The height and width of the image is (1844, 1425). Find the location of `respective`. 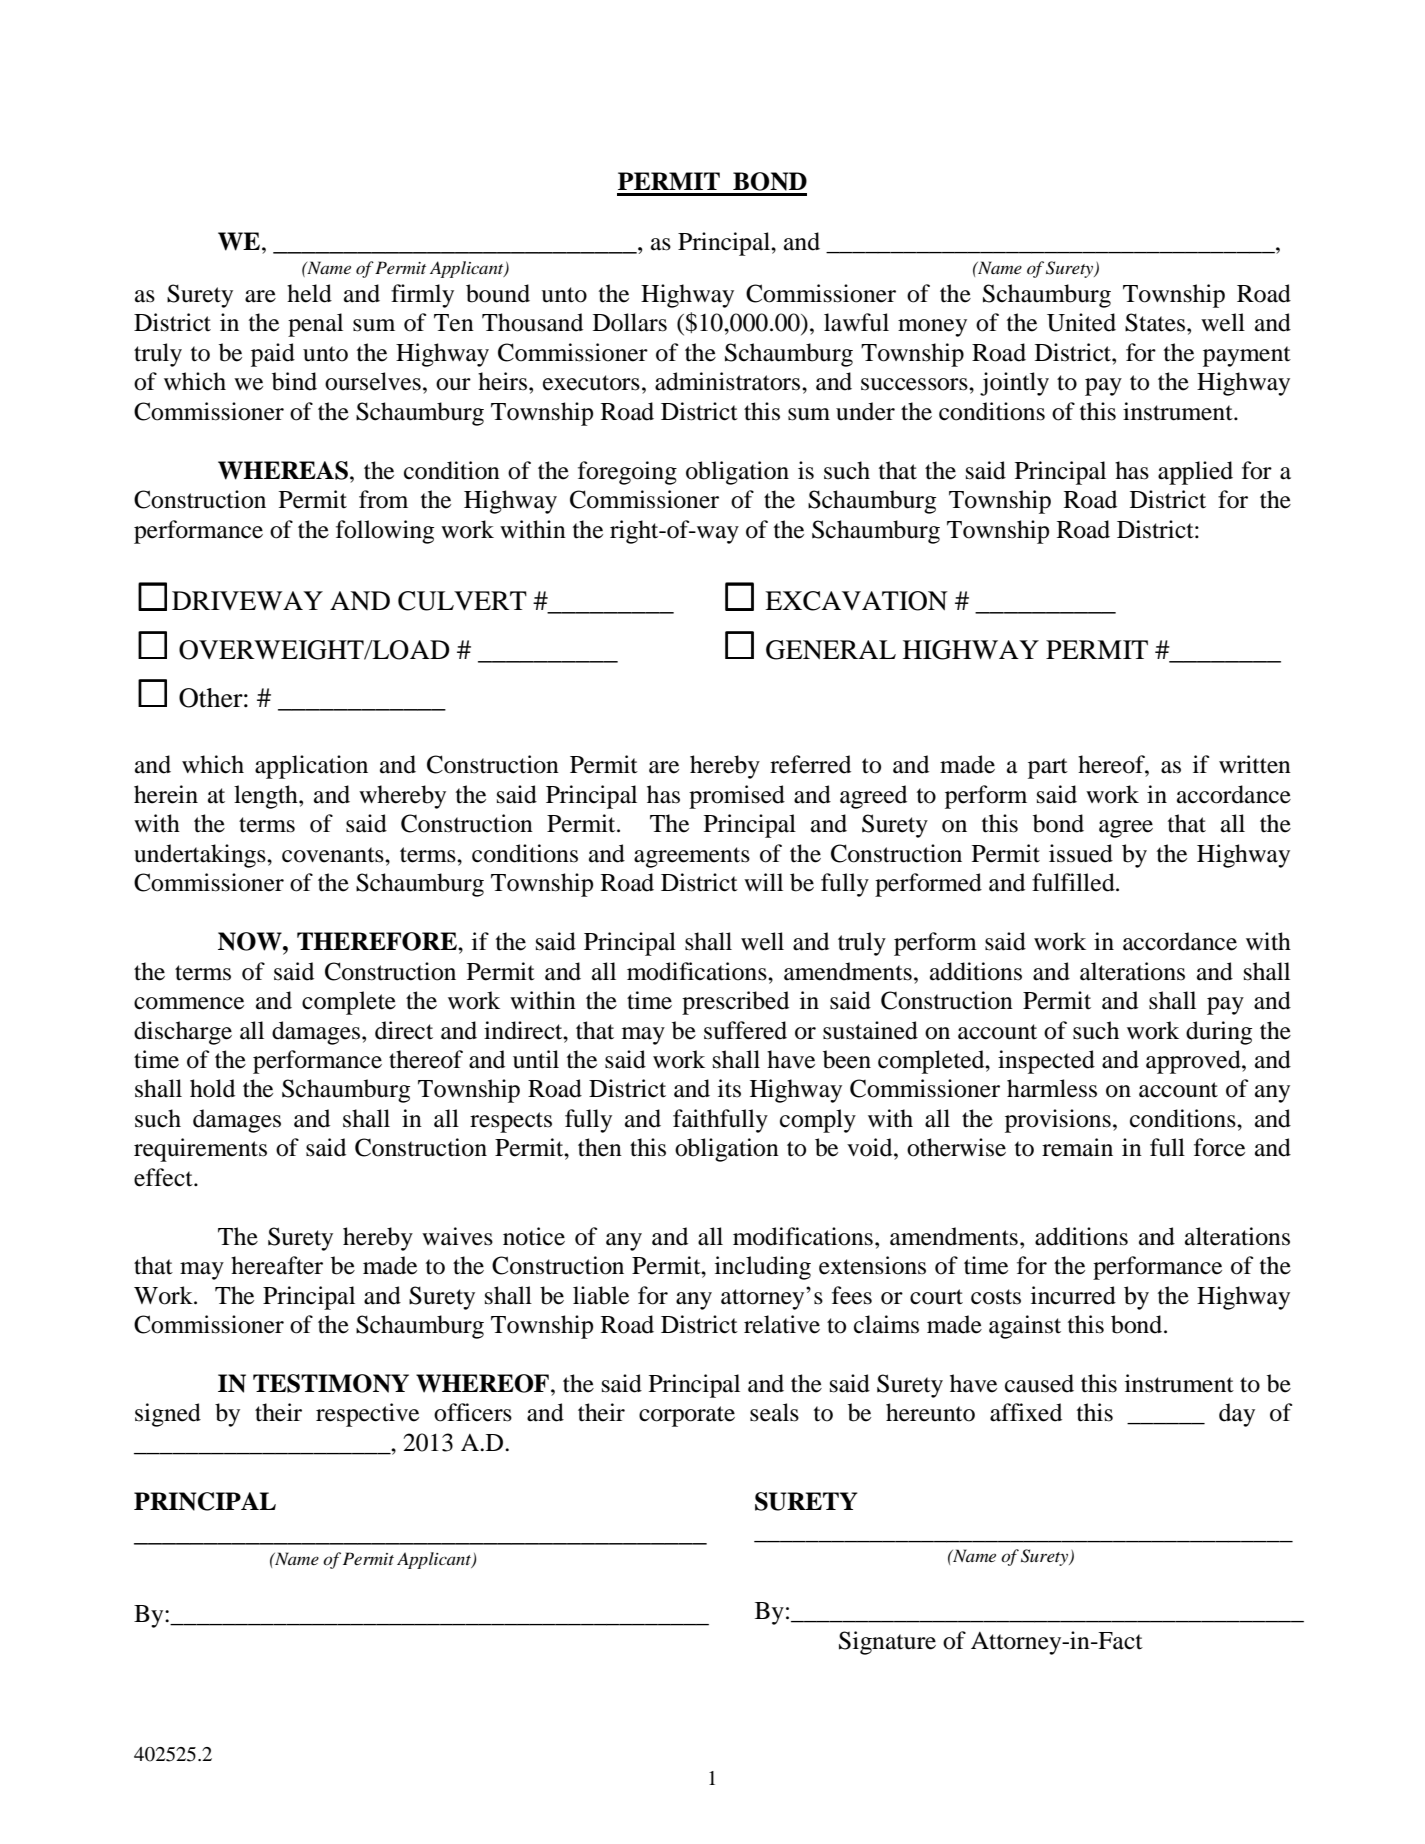

respective is located at coordinates (367, 1415).
